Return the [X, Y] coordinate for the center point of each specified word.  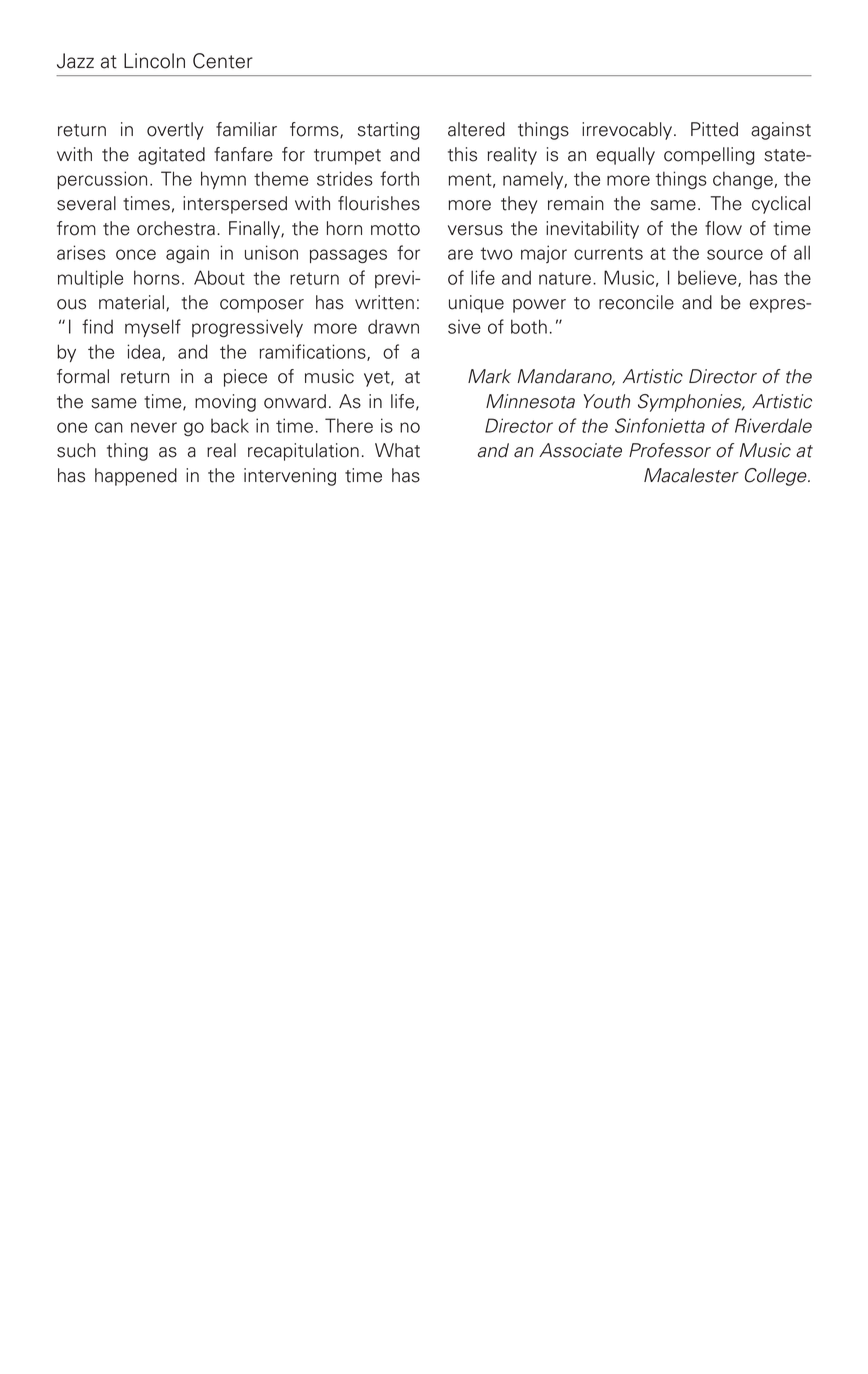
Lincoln [154, 61]
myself [153, 328]
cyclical [781, 205]
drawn [393, 326]
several [86, 203]
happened [136, 477]
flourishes [379, 203]
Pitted [714, 129]
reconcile [636, 302]
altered [476, 129]
